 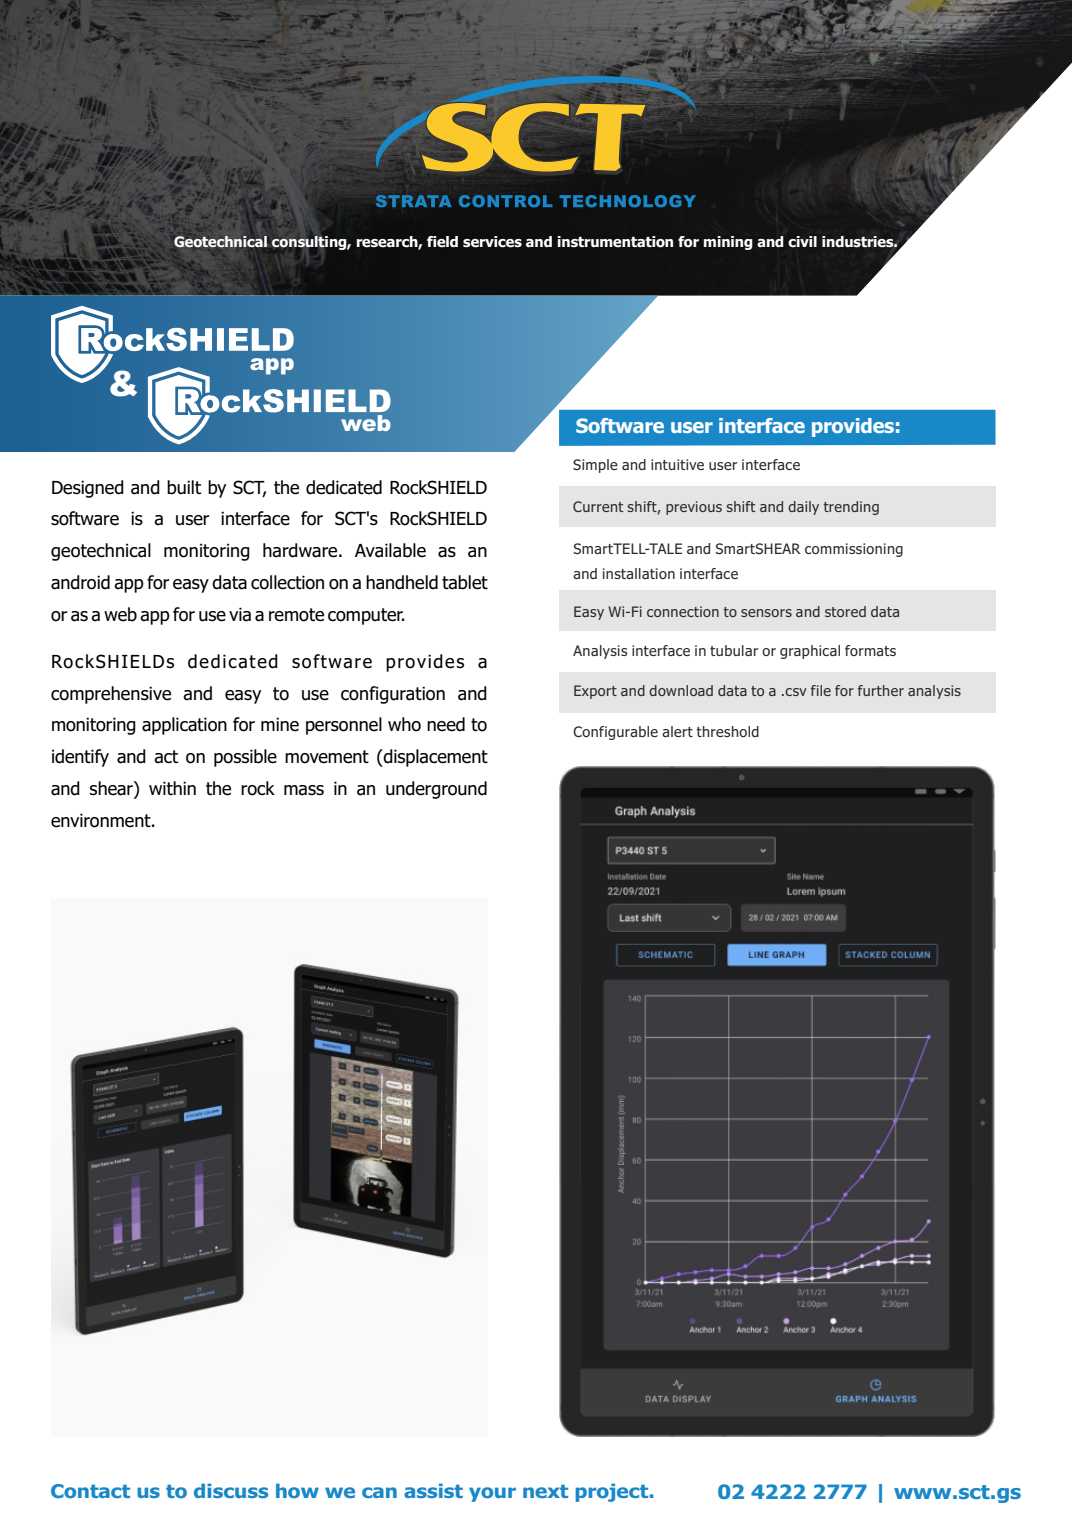 What do you see at coordinates (446, 724) in the page?
I see `need` at bounding box center [446, 724].
